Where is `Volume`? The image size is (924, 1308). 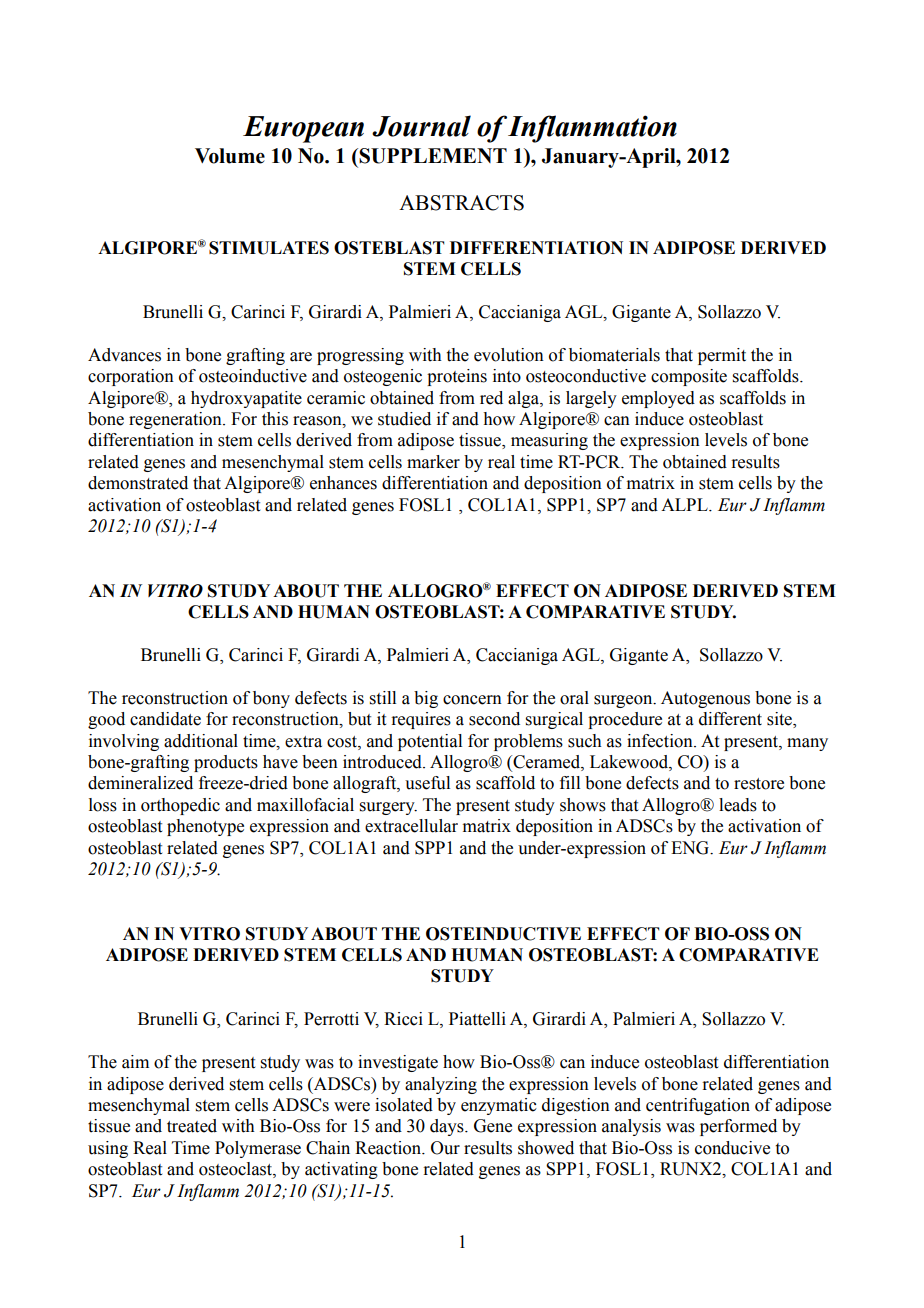
Volume is located at coordinates (230, 156).
